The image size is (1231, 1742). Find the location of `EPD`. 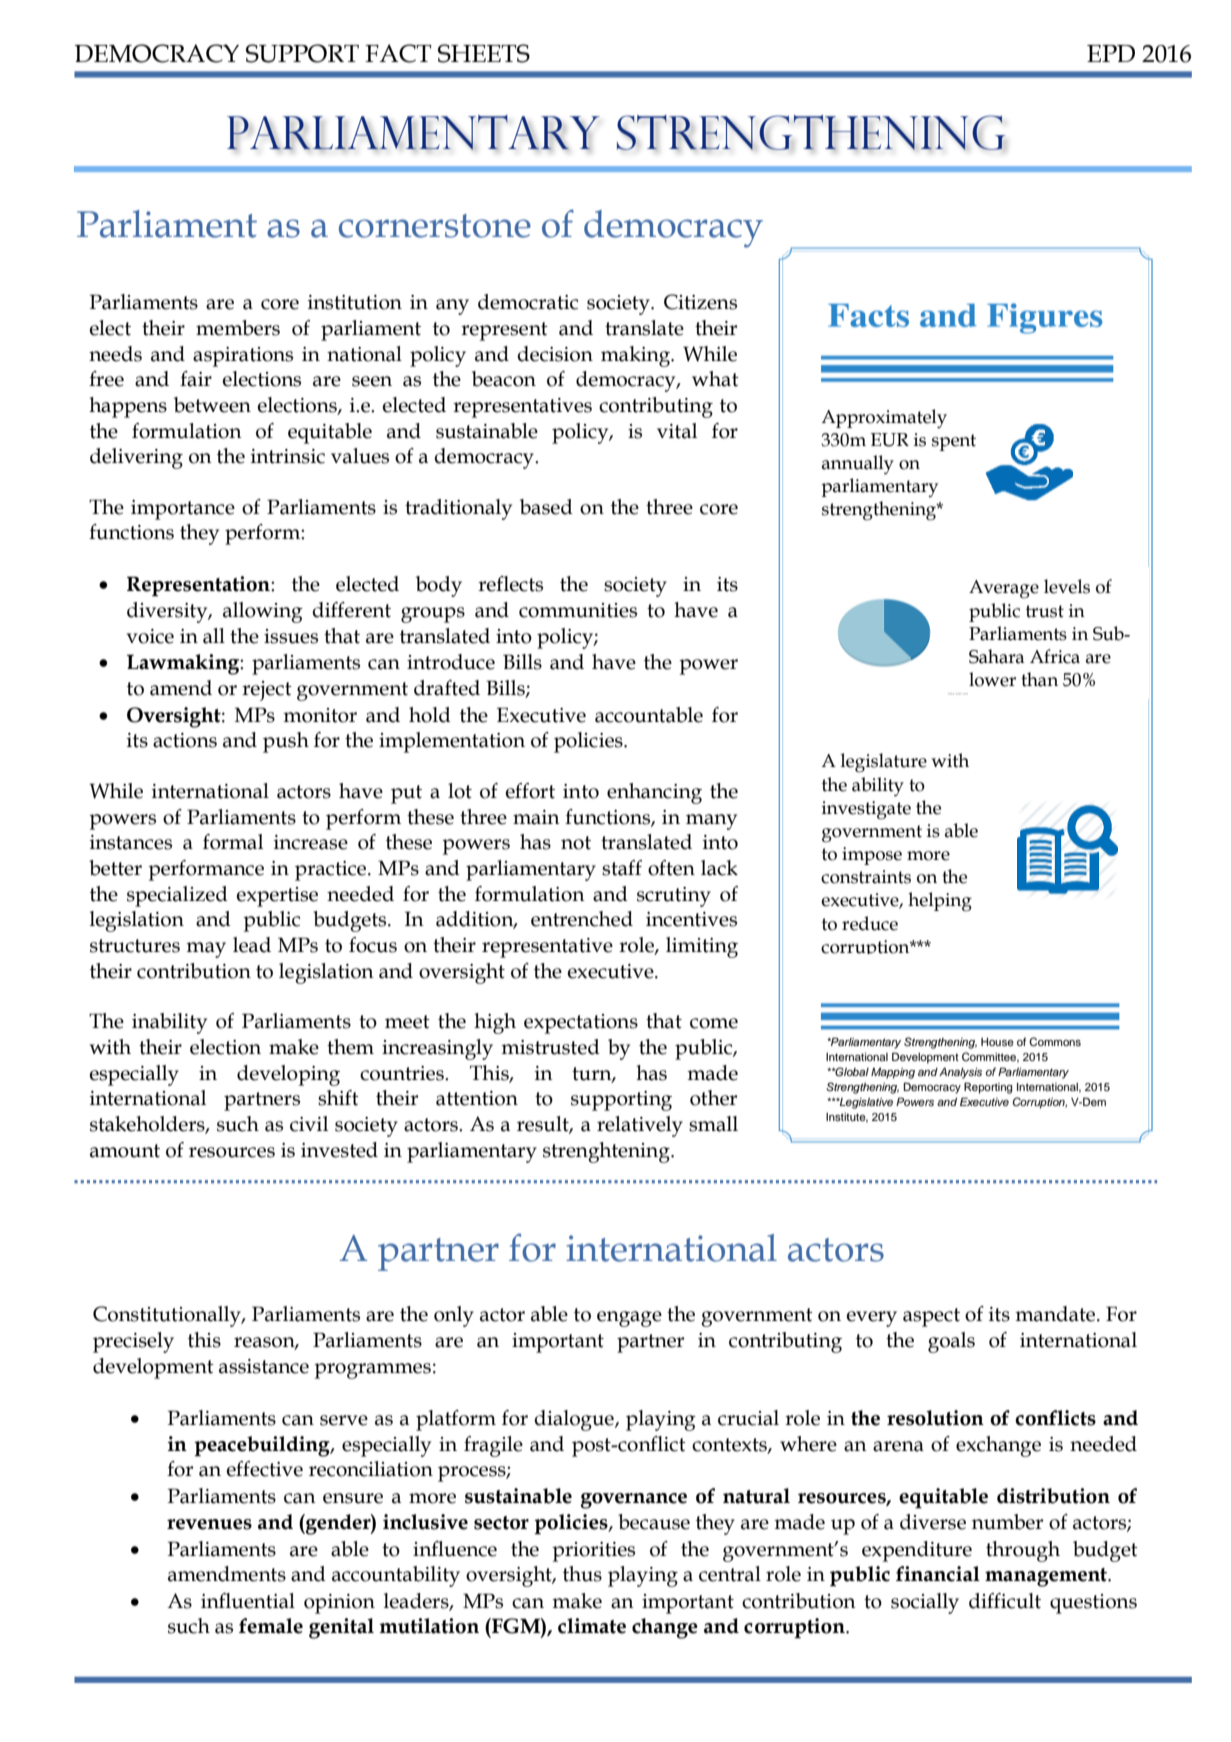

EPD is located at coordinates (1111, 53).
